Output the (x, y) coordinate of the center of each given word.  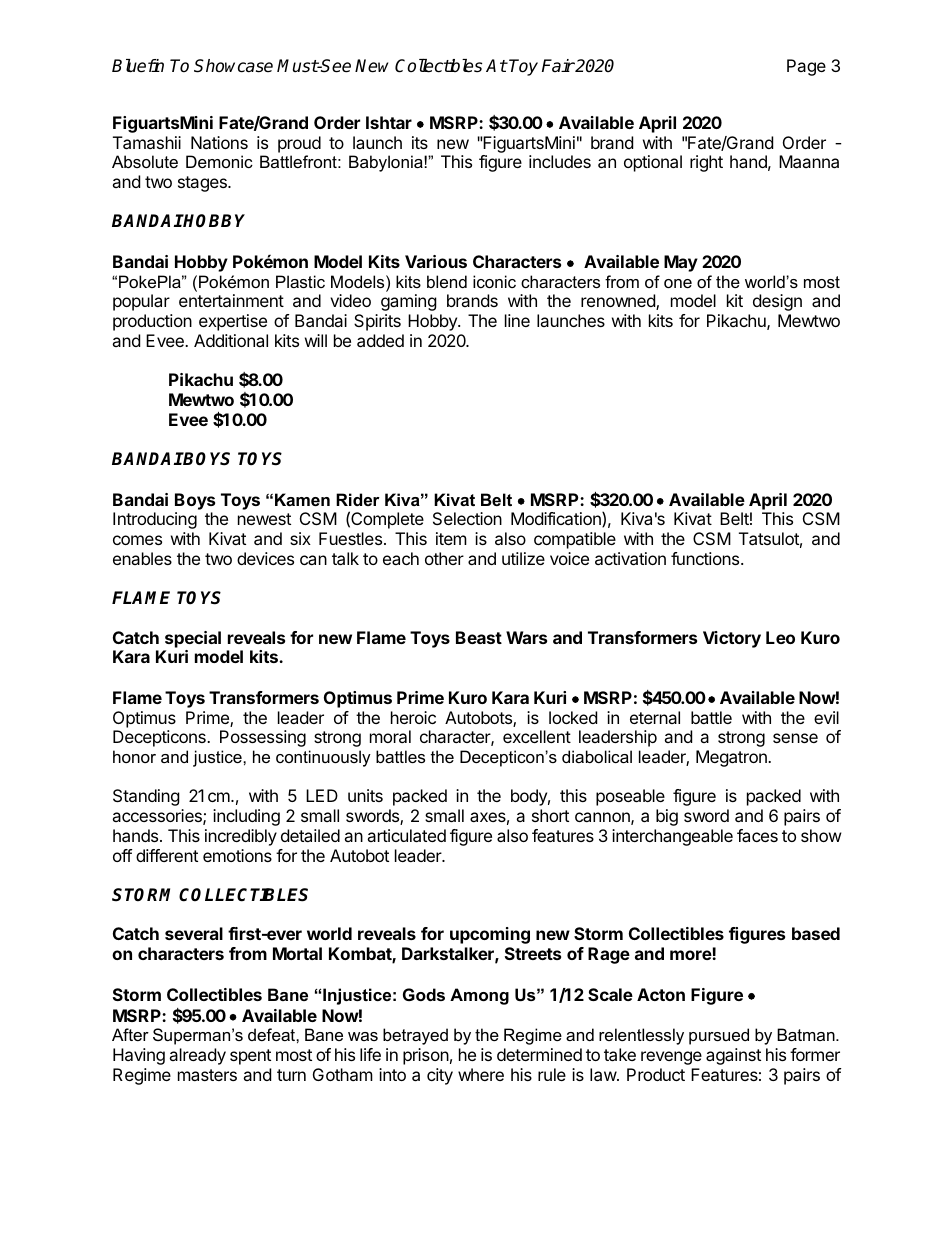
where (481, 1074)
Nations (219, 142)
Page (806, 67)
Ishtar (389, 122)
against (733, 1056)
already (197, 1056)
